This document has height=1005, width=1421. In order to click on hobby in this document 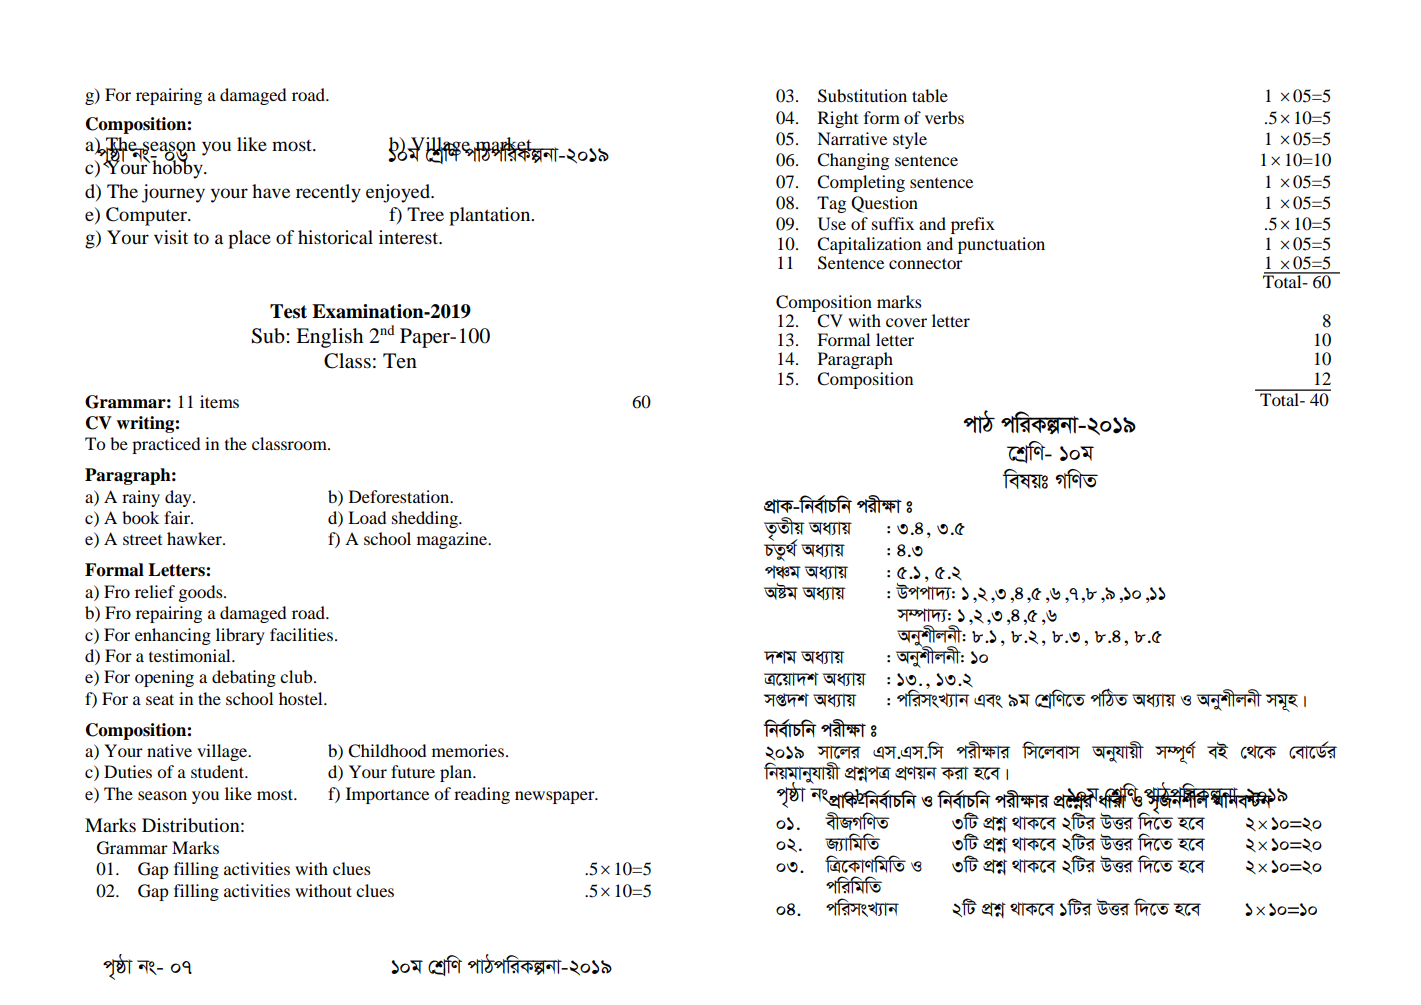, I will do `click(178, 168)`.
